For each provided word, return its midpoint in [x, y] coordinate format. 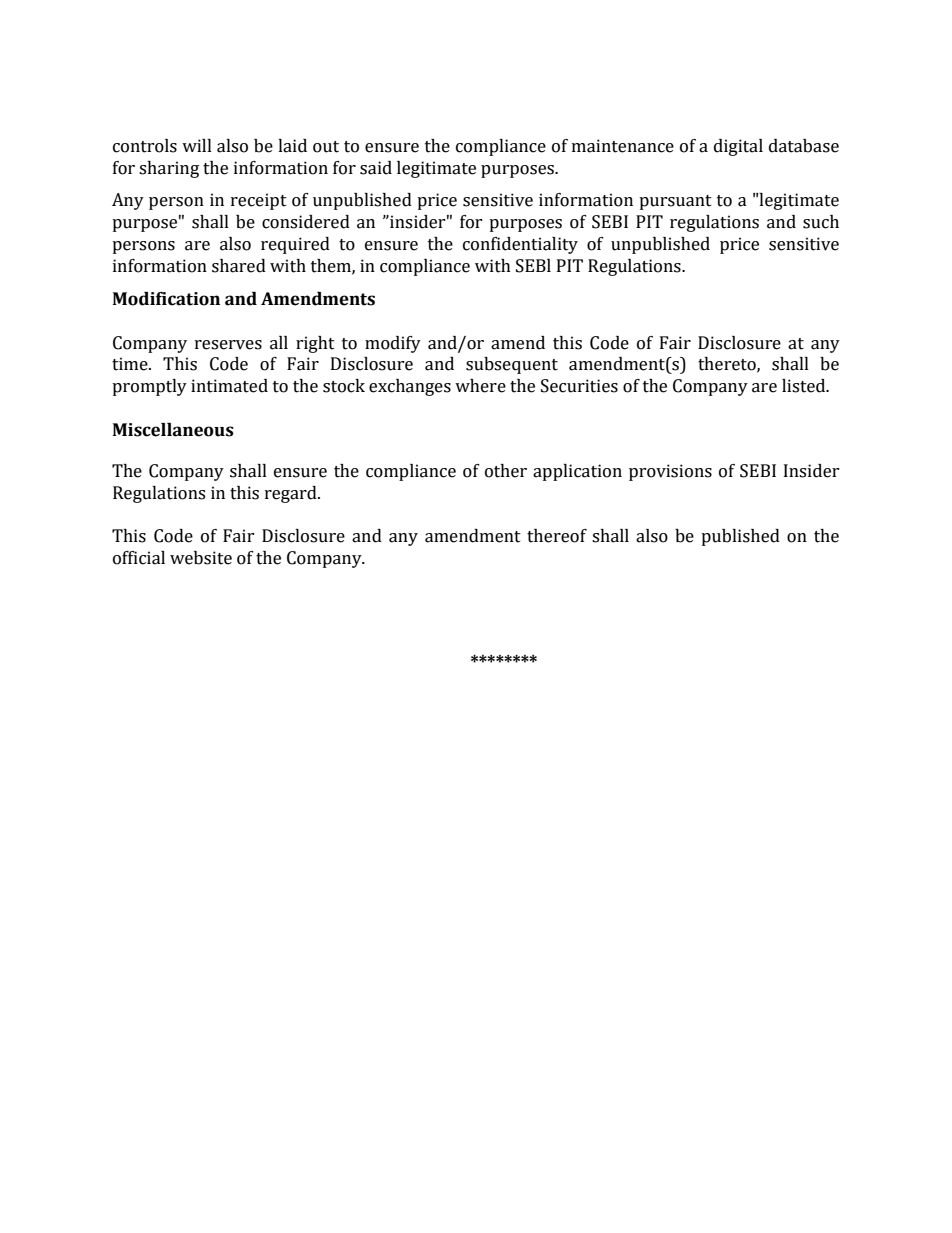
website [201, 558]
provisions [670, 472]
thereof [557, 536]
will [197, 145]
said [376, 168]
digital [738, 147]
